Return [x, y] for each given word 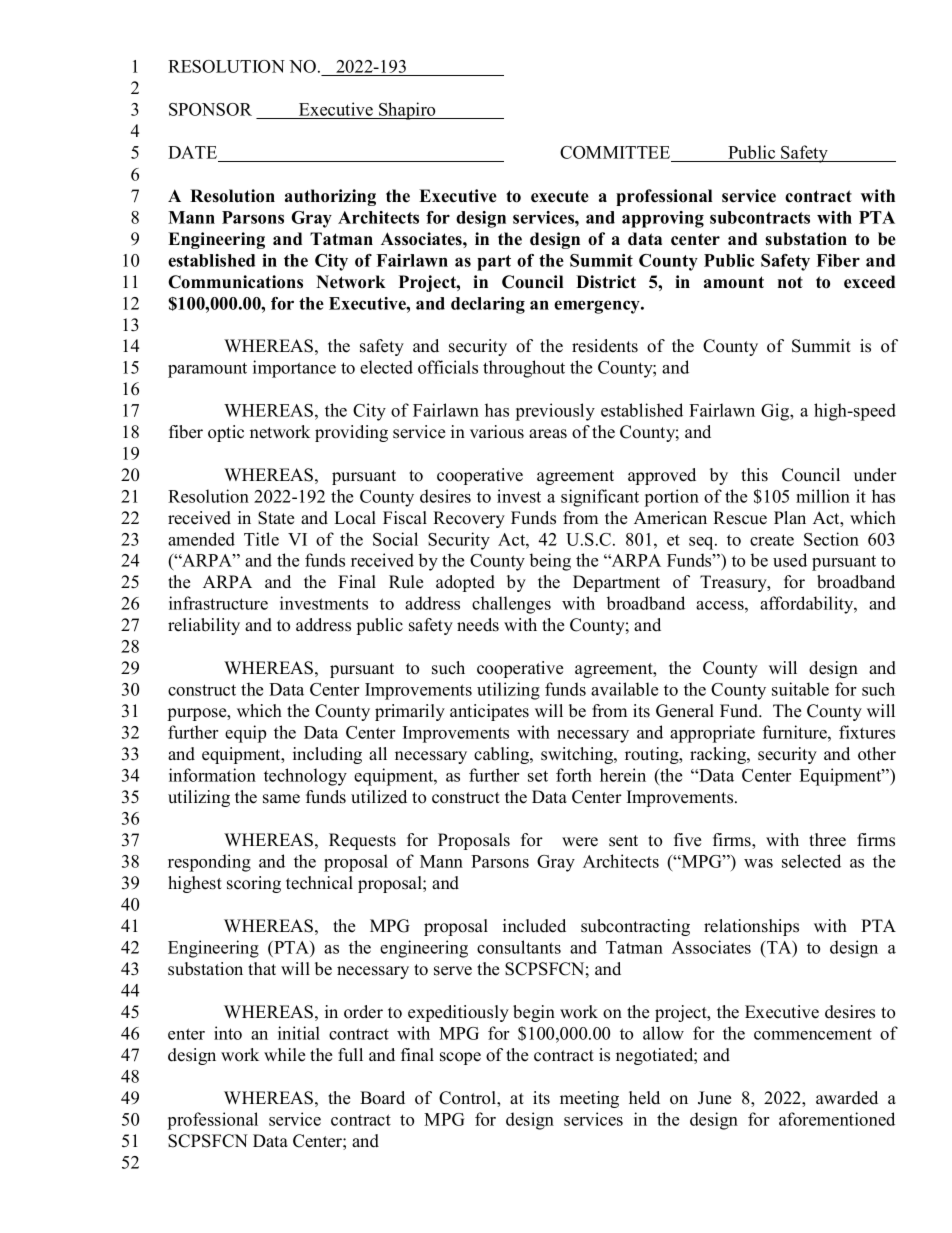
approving [663, 219]
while [284, 1055]
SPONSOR [210, 109]
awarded [847, 1098]
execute [560, 196]
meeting [589, 1099]
